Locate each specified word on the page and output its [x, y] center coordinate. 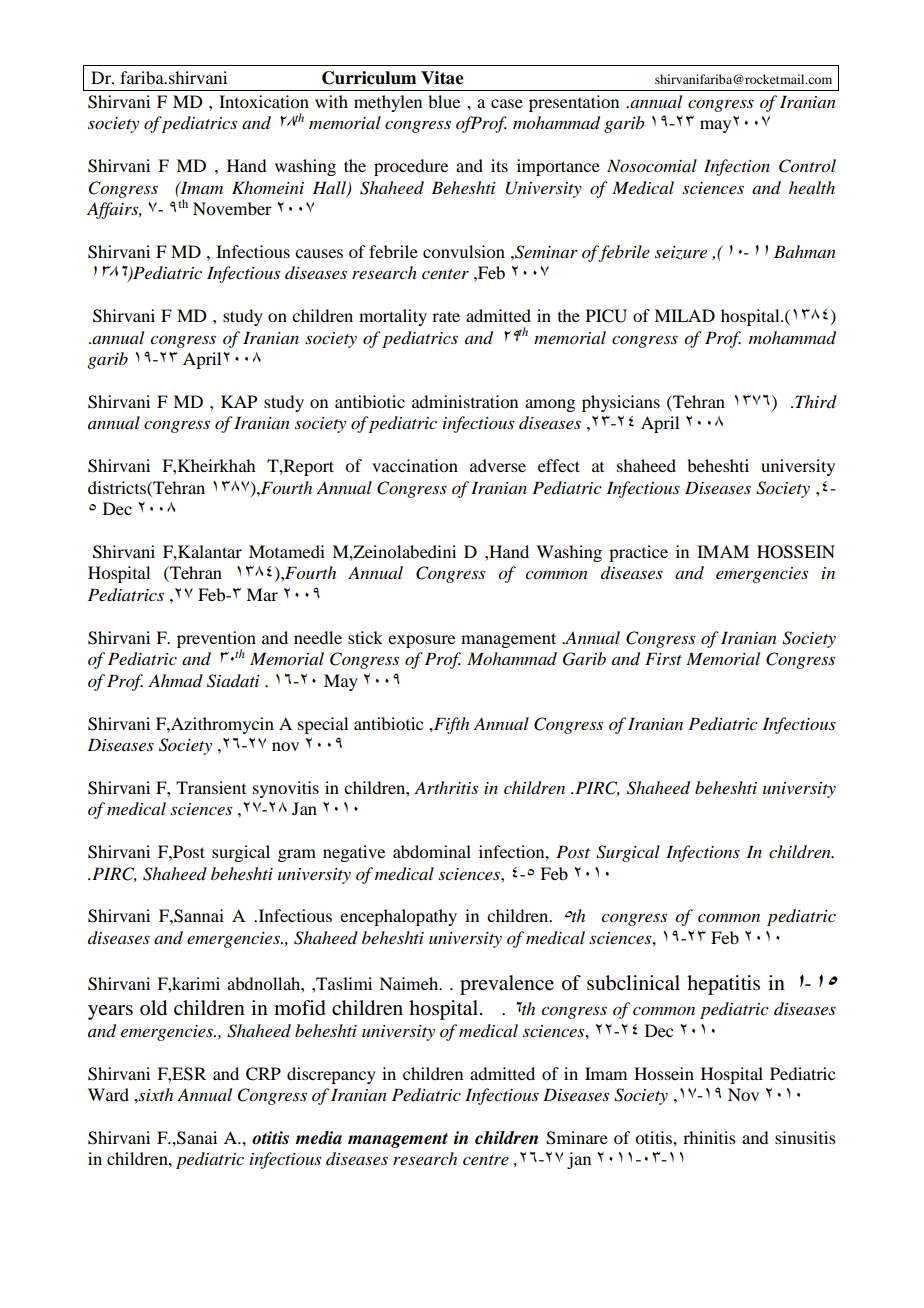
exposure [421, 641]
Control [807, 166]
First [663, 658]
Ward [108, 1094]
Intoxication [264, 101]
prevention [216, 640]
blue [444, 101]
